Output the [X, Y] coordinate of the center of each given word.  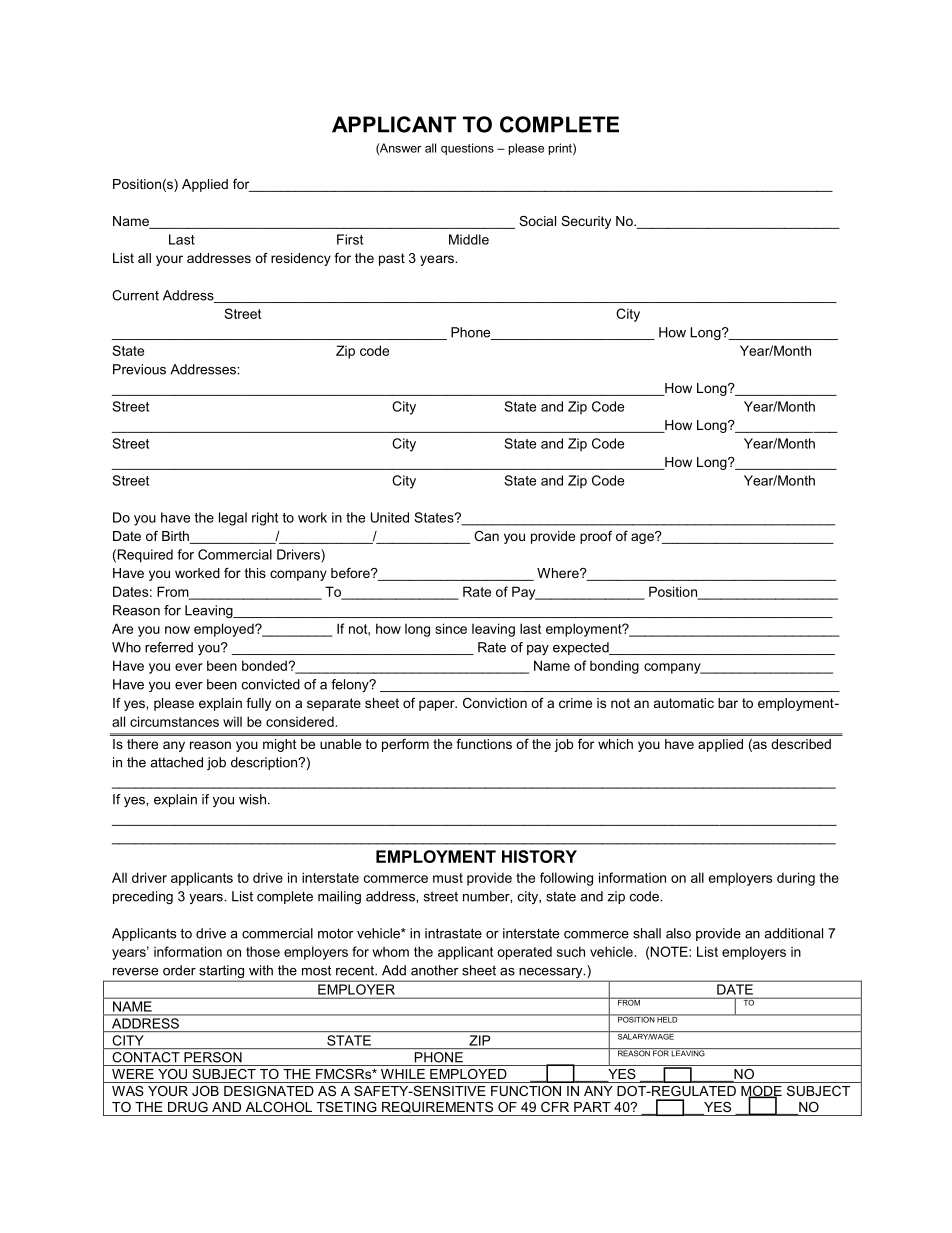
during [796, 879]
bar [728, 703]
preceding [143, 897]
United [390, 517]
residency [301, 259]
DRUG [188, 1107]
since [451, 628]
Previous [139, 369]
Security [586, 222]
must [448, 878]
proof [596, 537]
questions [467, 149]
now [177, 630]
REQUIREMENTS [437, 1107]
